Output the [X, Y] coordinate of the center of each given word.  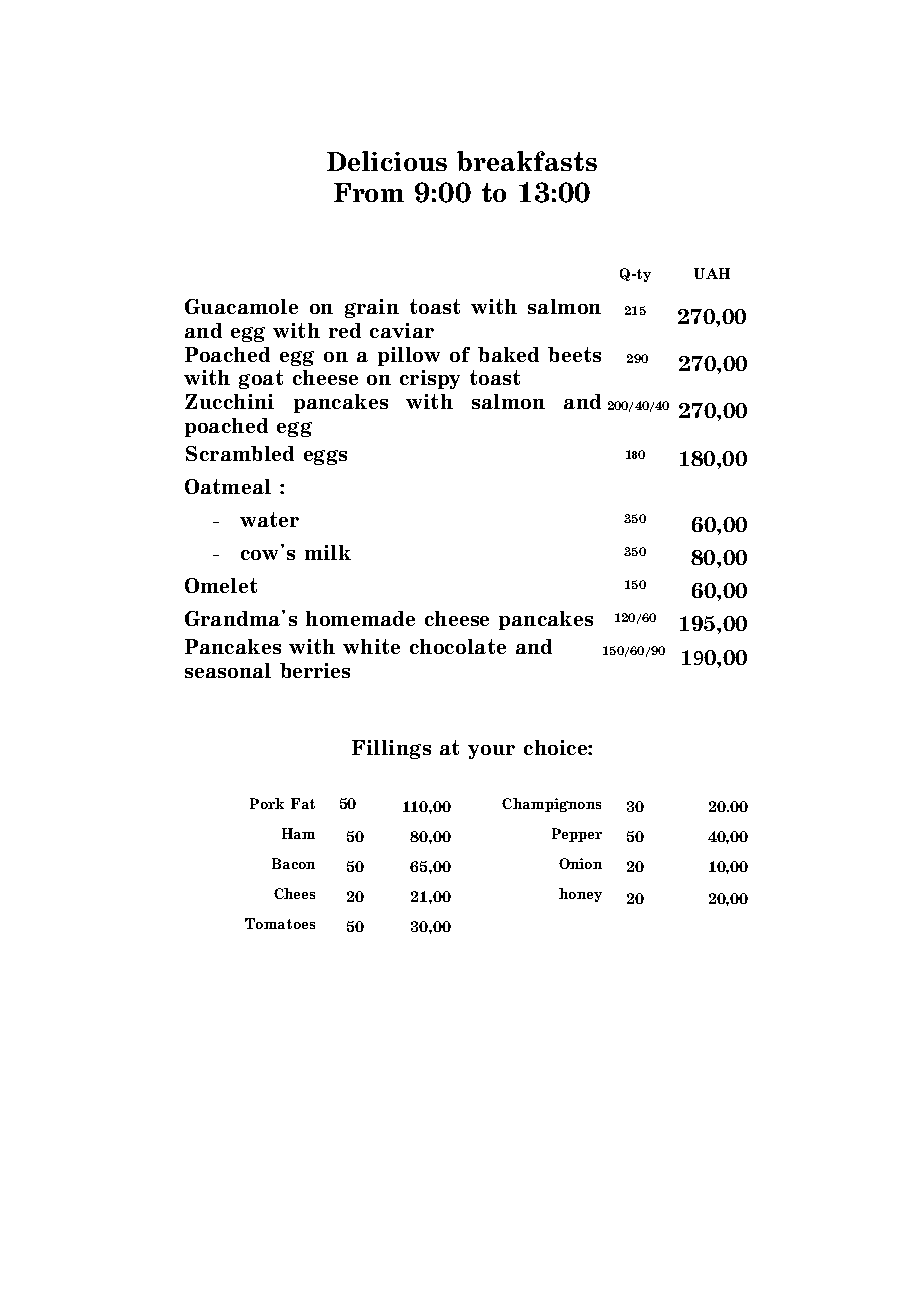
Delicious [387, 161]
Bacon [293, 863]
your [491, 752]
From [369, 192]
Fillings [391, 749]
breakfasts [527, 161]
